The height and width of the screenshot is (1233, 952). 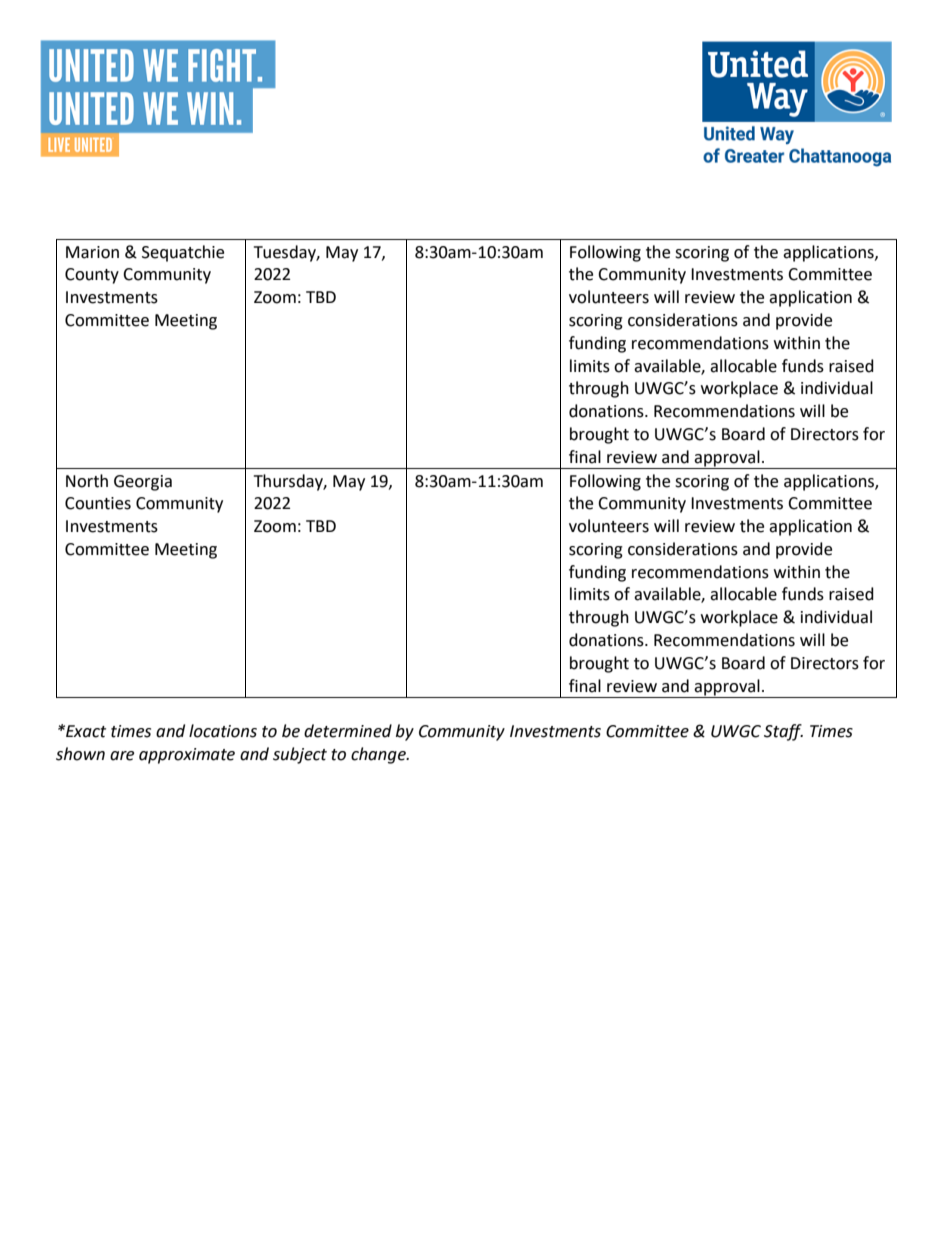 I want to click on Georgia, so click(x=143, y=483).
